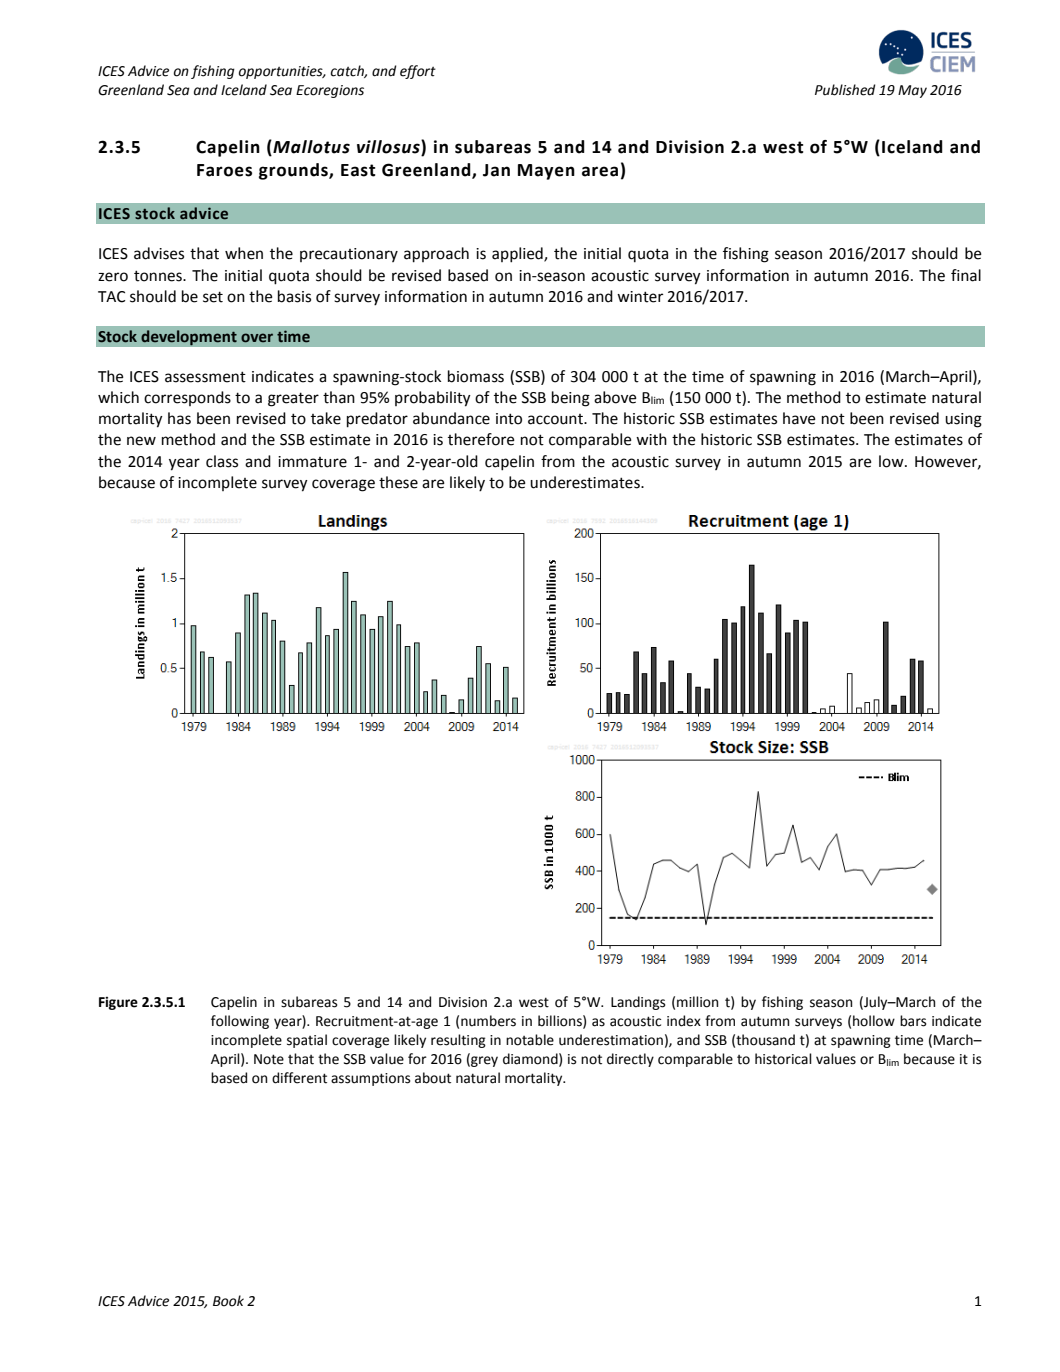 This screenshot has width=1060, height=1372. What do you see at coordinates (496, 170) in the screenshot?
I see `Jan` at bounding box center [496, 170].
